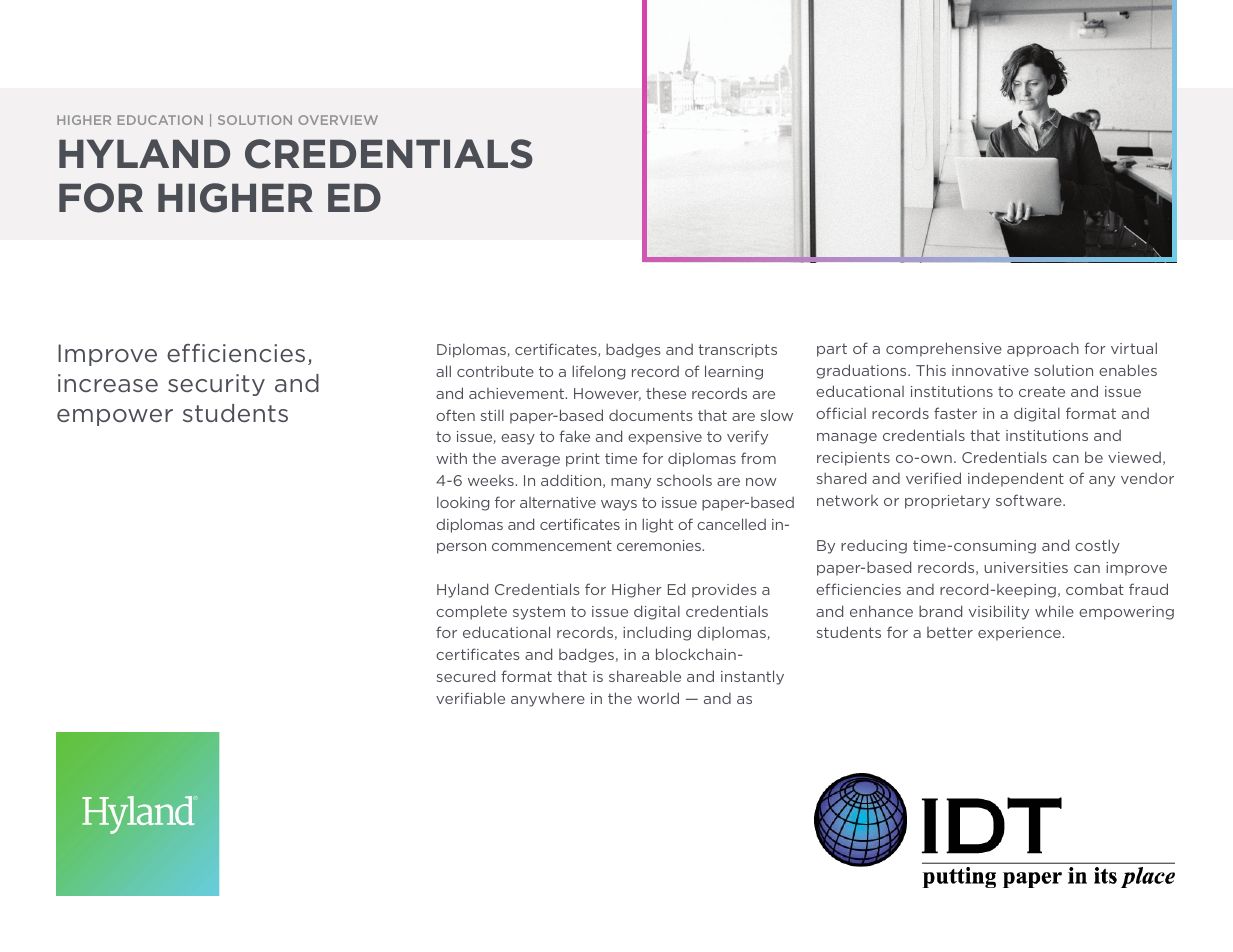 The image size is (1233, 952). I want to click on shareable, so click(645, 676).
